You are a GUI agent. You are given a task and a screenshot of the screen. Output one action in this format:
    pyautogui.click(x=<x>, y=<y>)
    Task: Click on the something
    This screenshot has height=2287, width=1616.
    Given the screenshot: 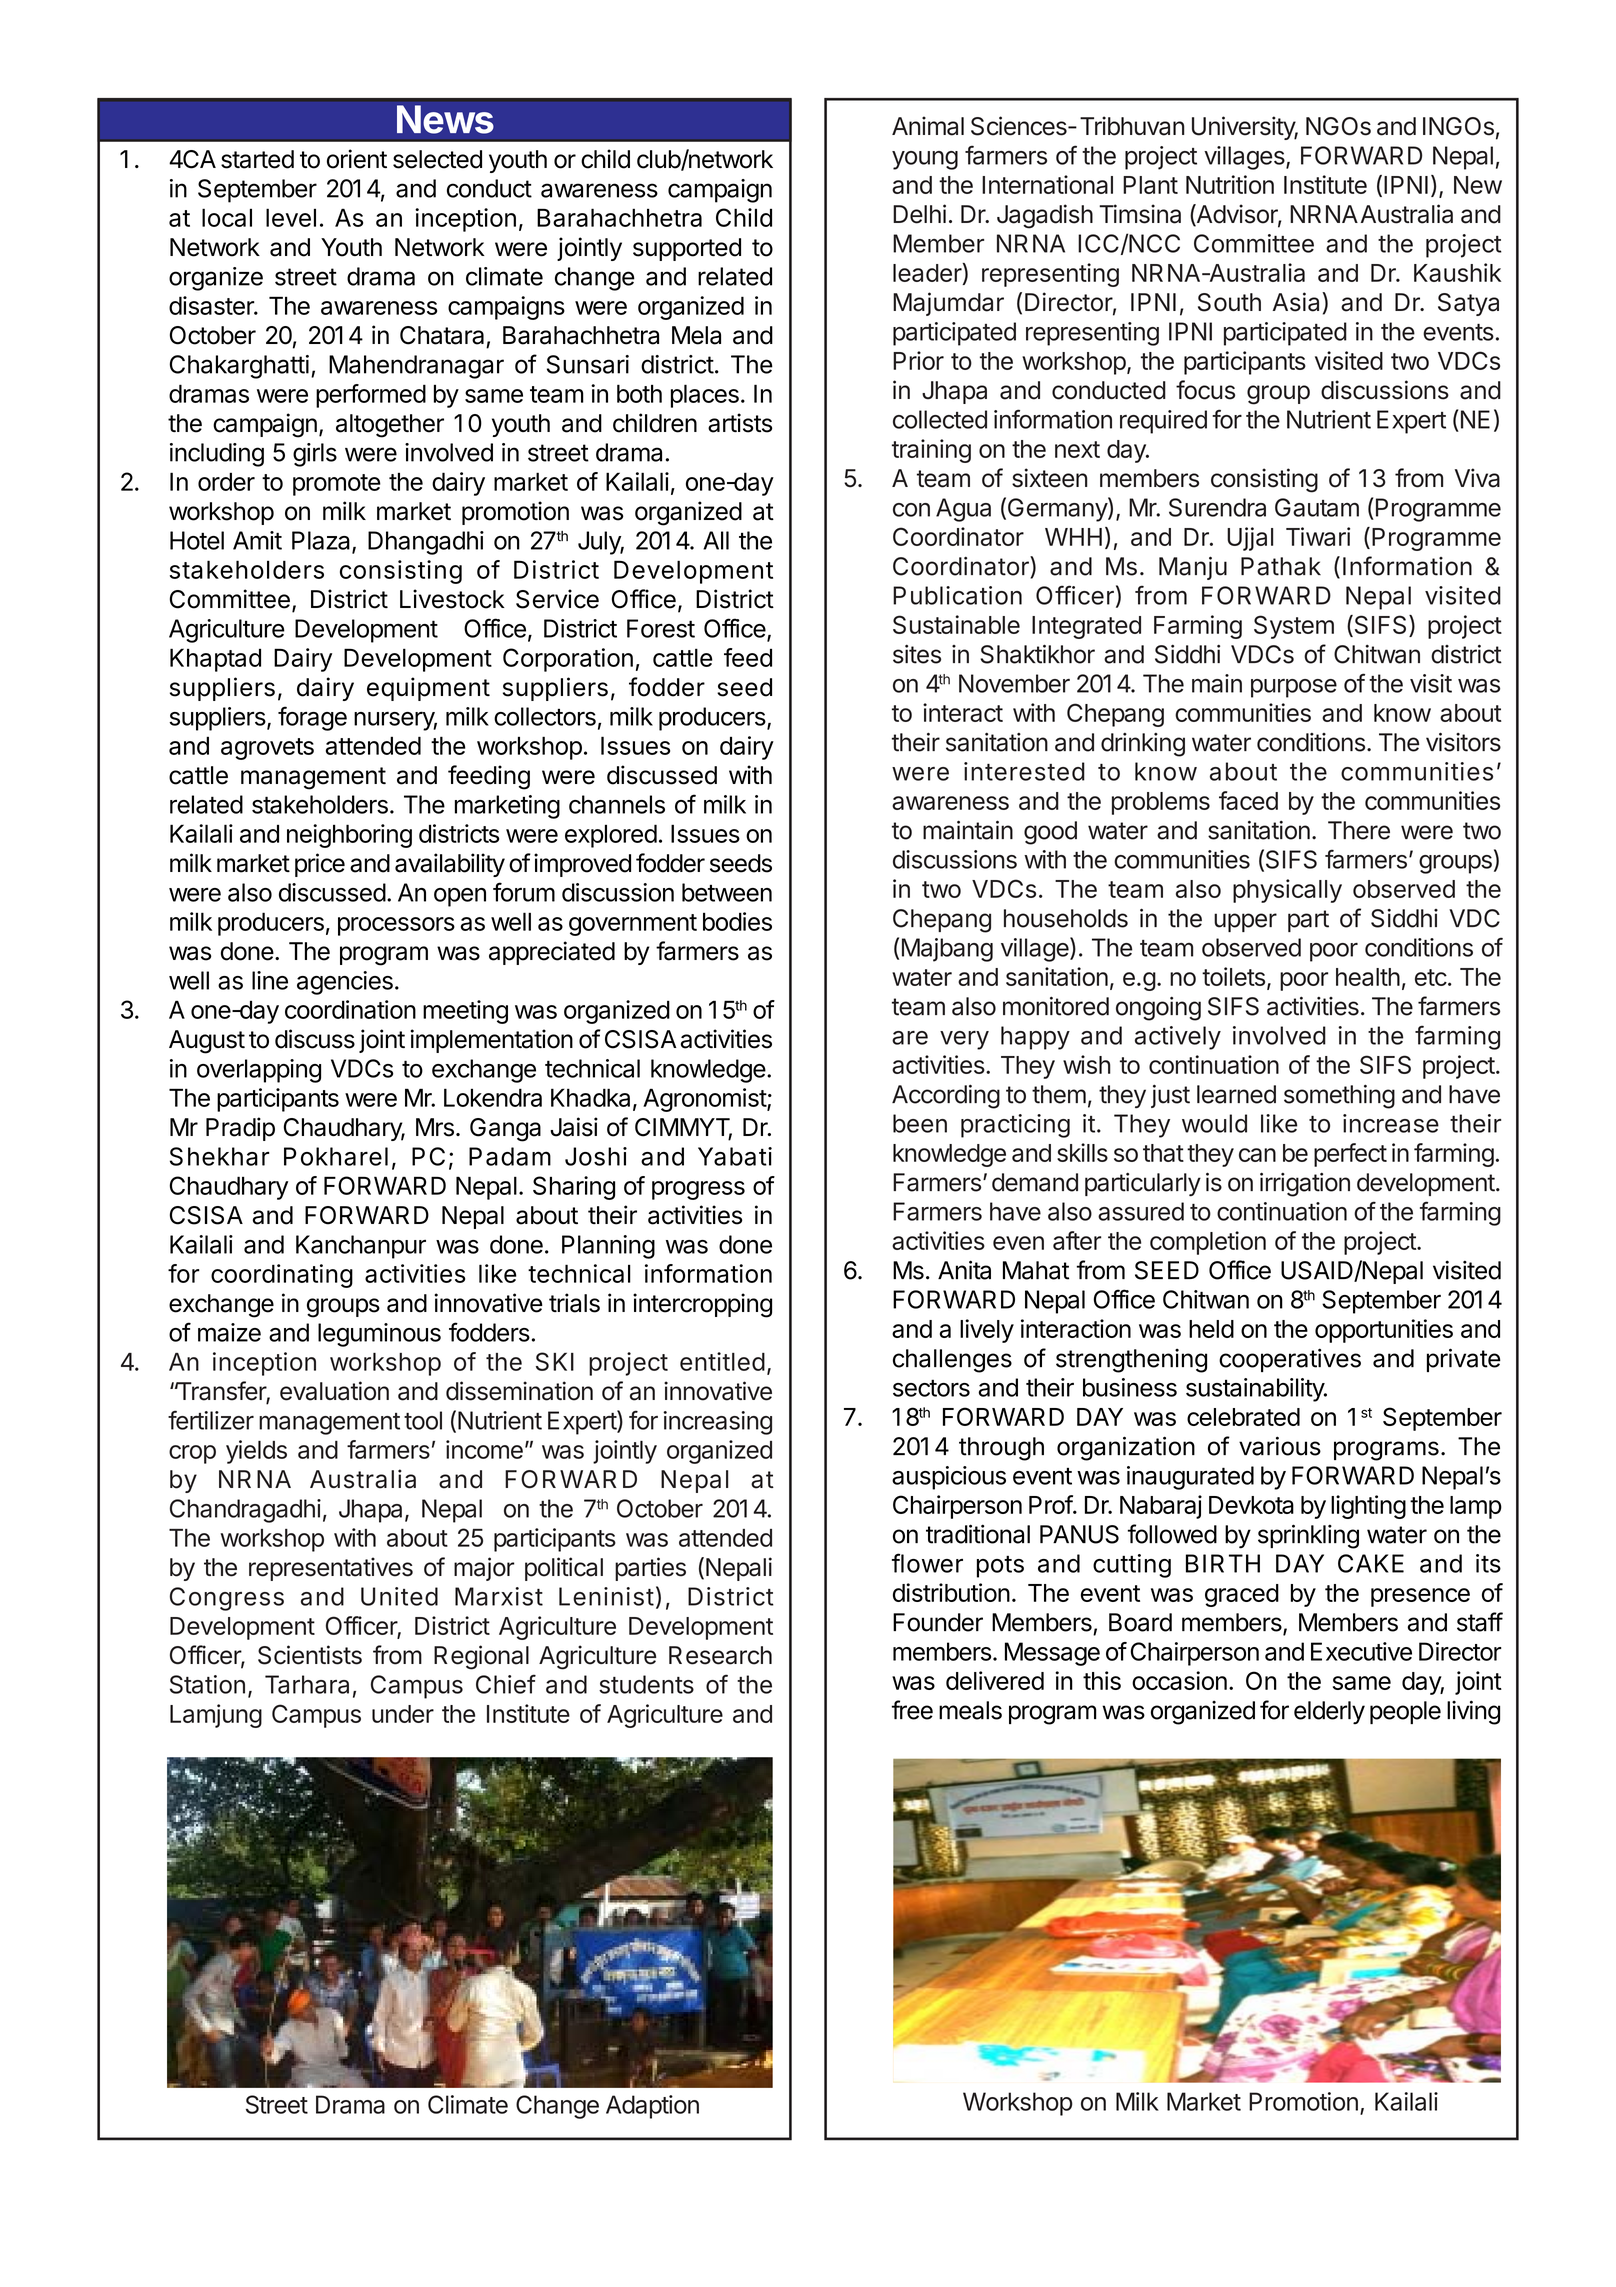 What is the action you would take?
    pyautogui.click(x=1339, y=1096)
